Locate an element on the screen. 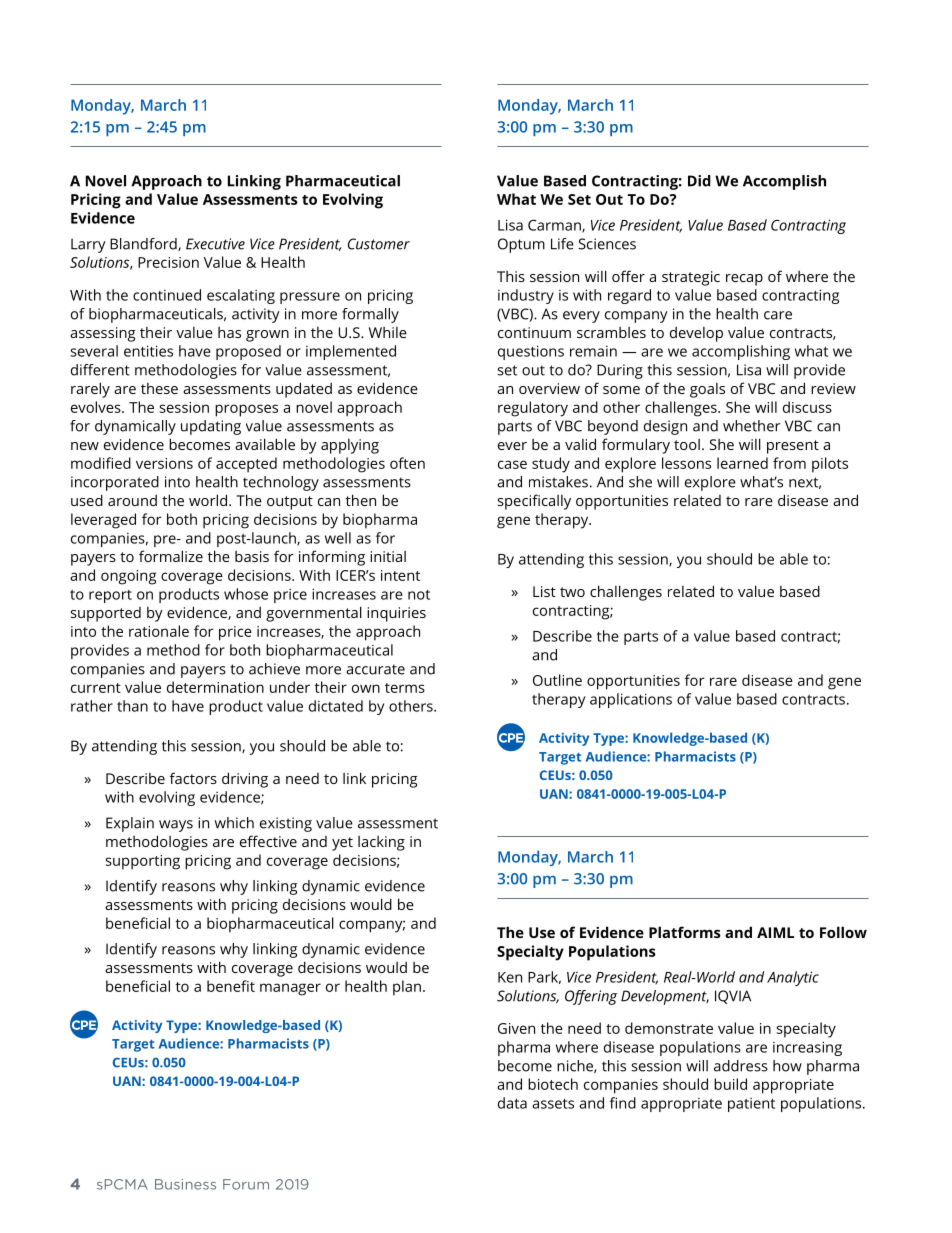  Business is located at coordinates (185, 1184).
